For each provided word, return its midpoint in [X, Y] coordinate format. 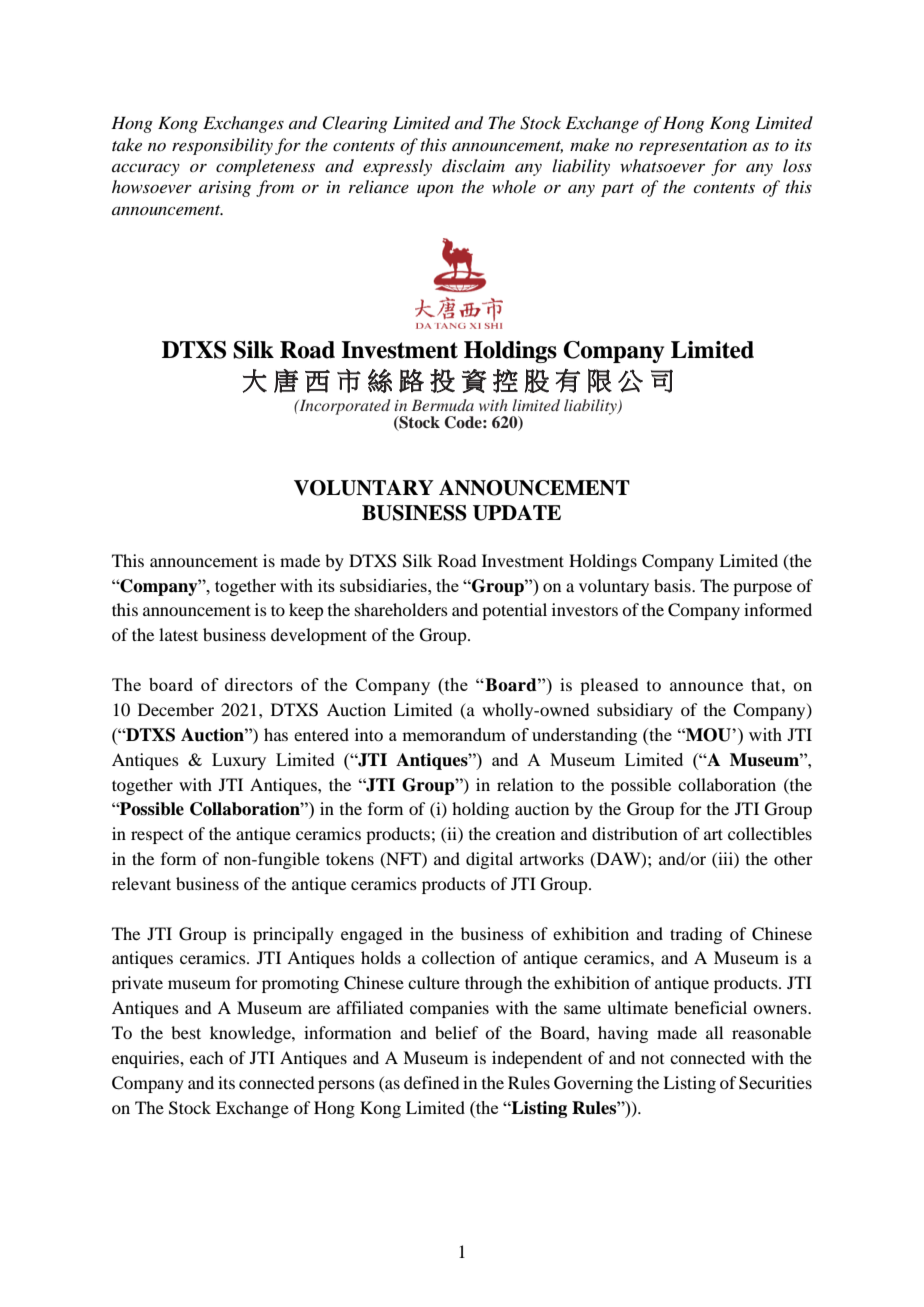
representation [693, 147]
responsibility [222, 146]
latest [178, 634]
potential [514, 611]
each [206, 1057]
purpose [762, 589]
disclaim [473, 165]
